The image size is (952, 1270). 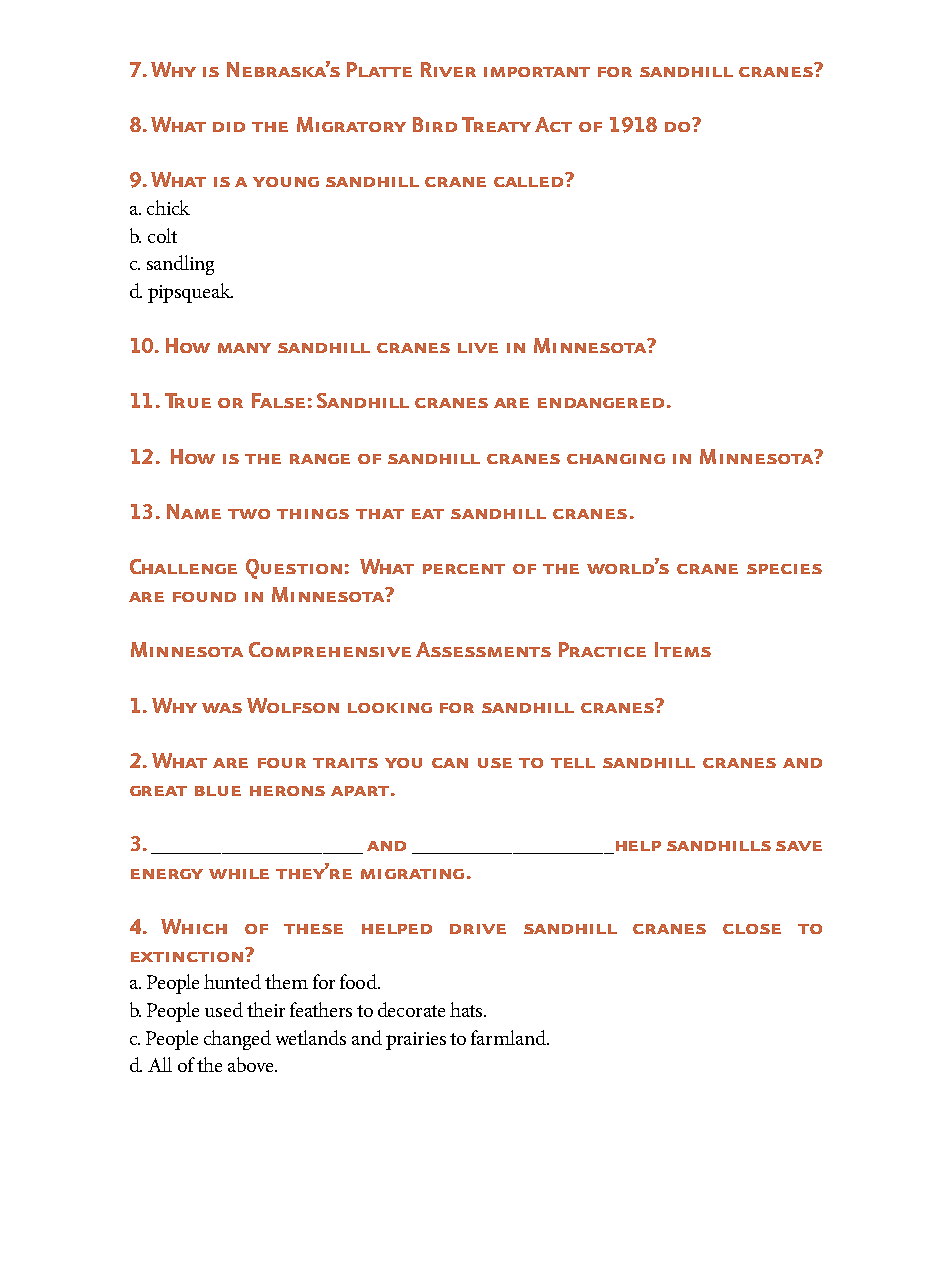 What do you see at coordinates (537, 72) in the document?
I see `important` at bounding box center [537, 72].
